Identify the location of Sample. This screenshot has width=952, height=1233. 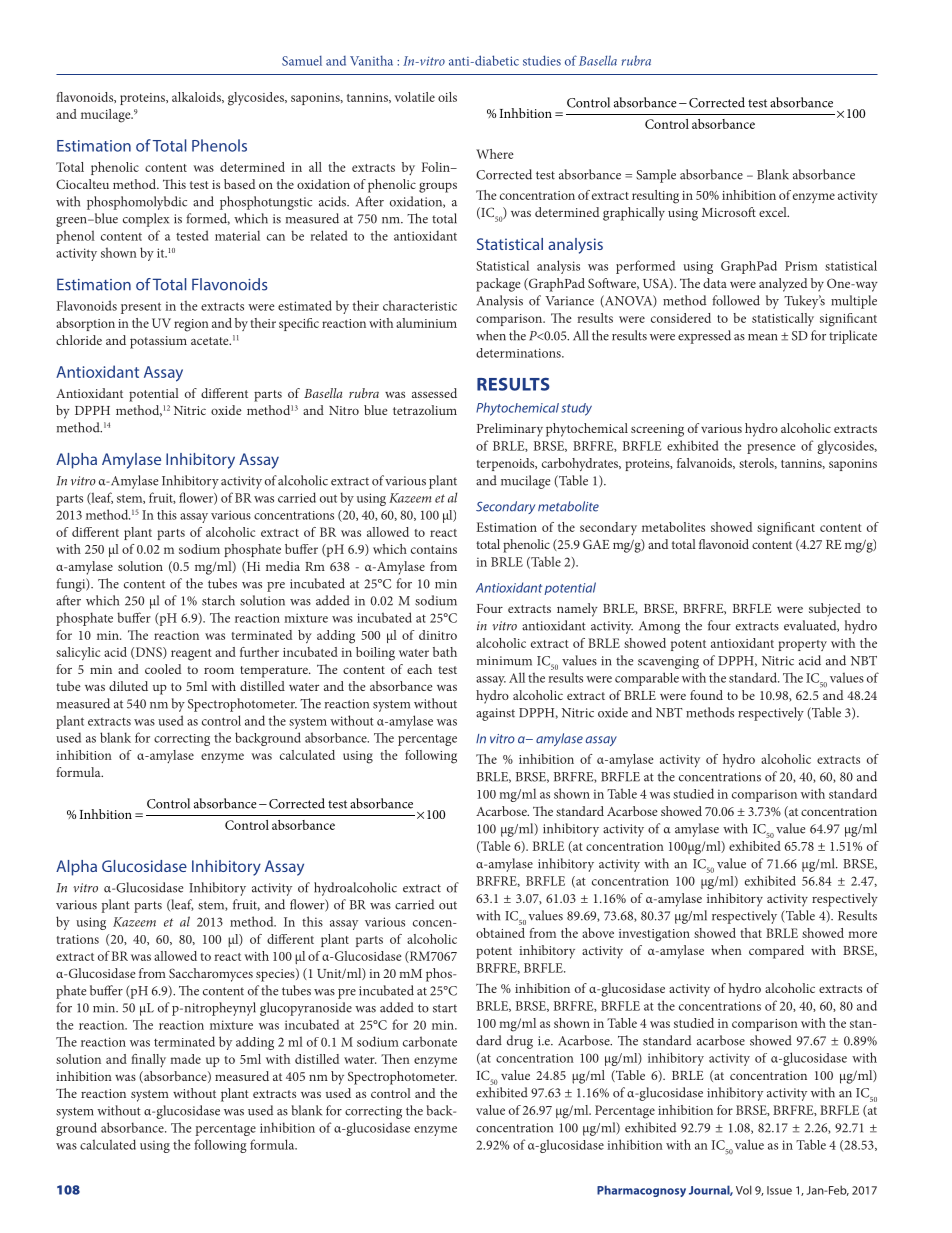
(656, 176).
